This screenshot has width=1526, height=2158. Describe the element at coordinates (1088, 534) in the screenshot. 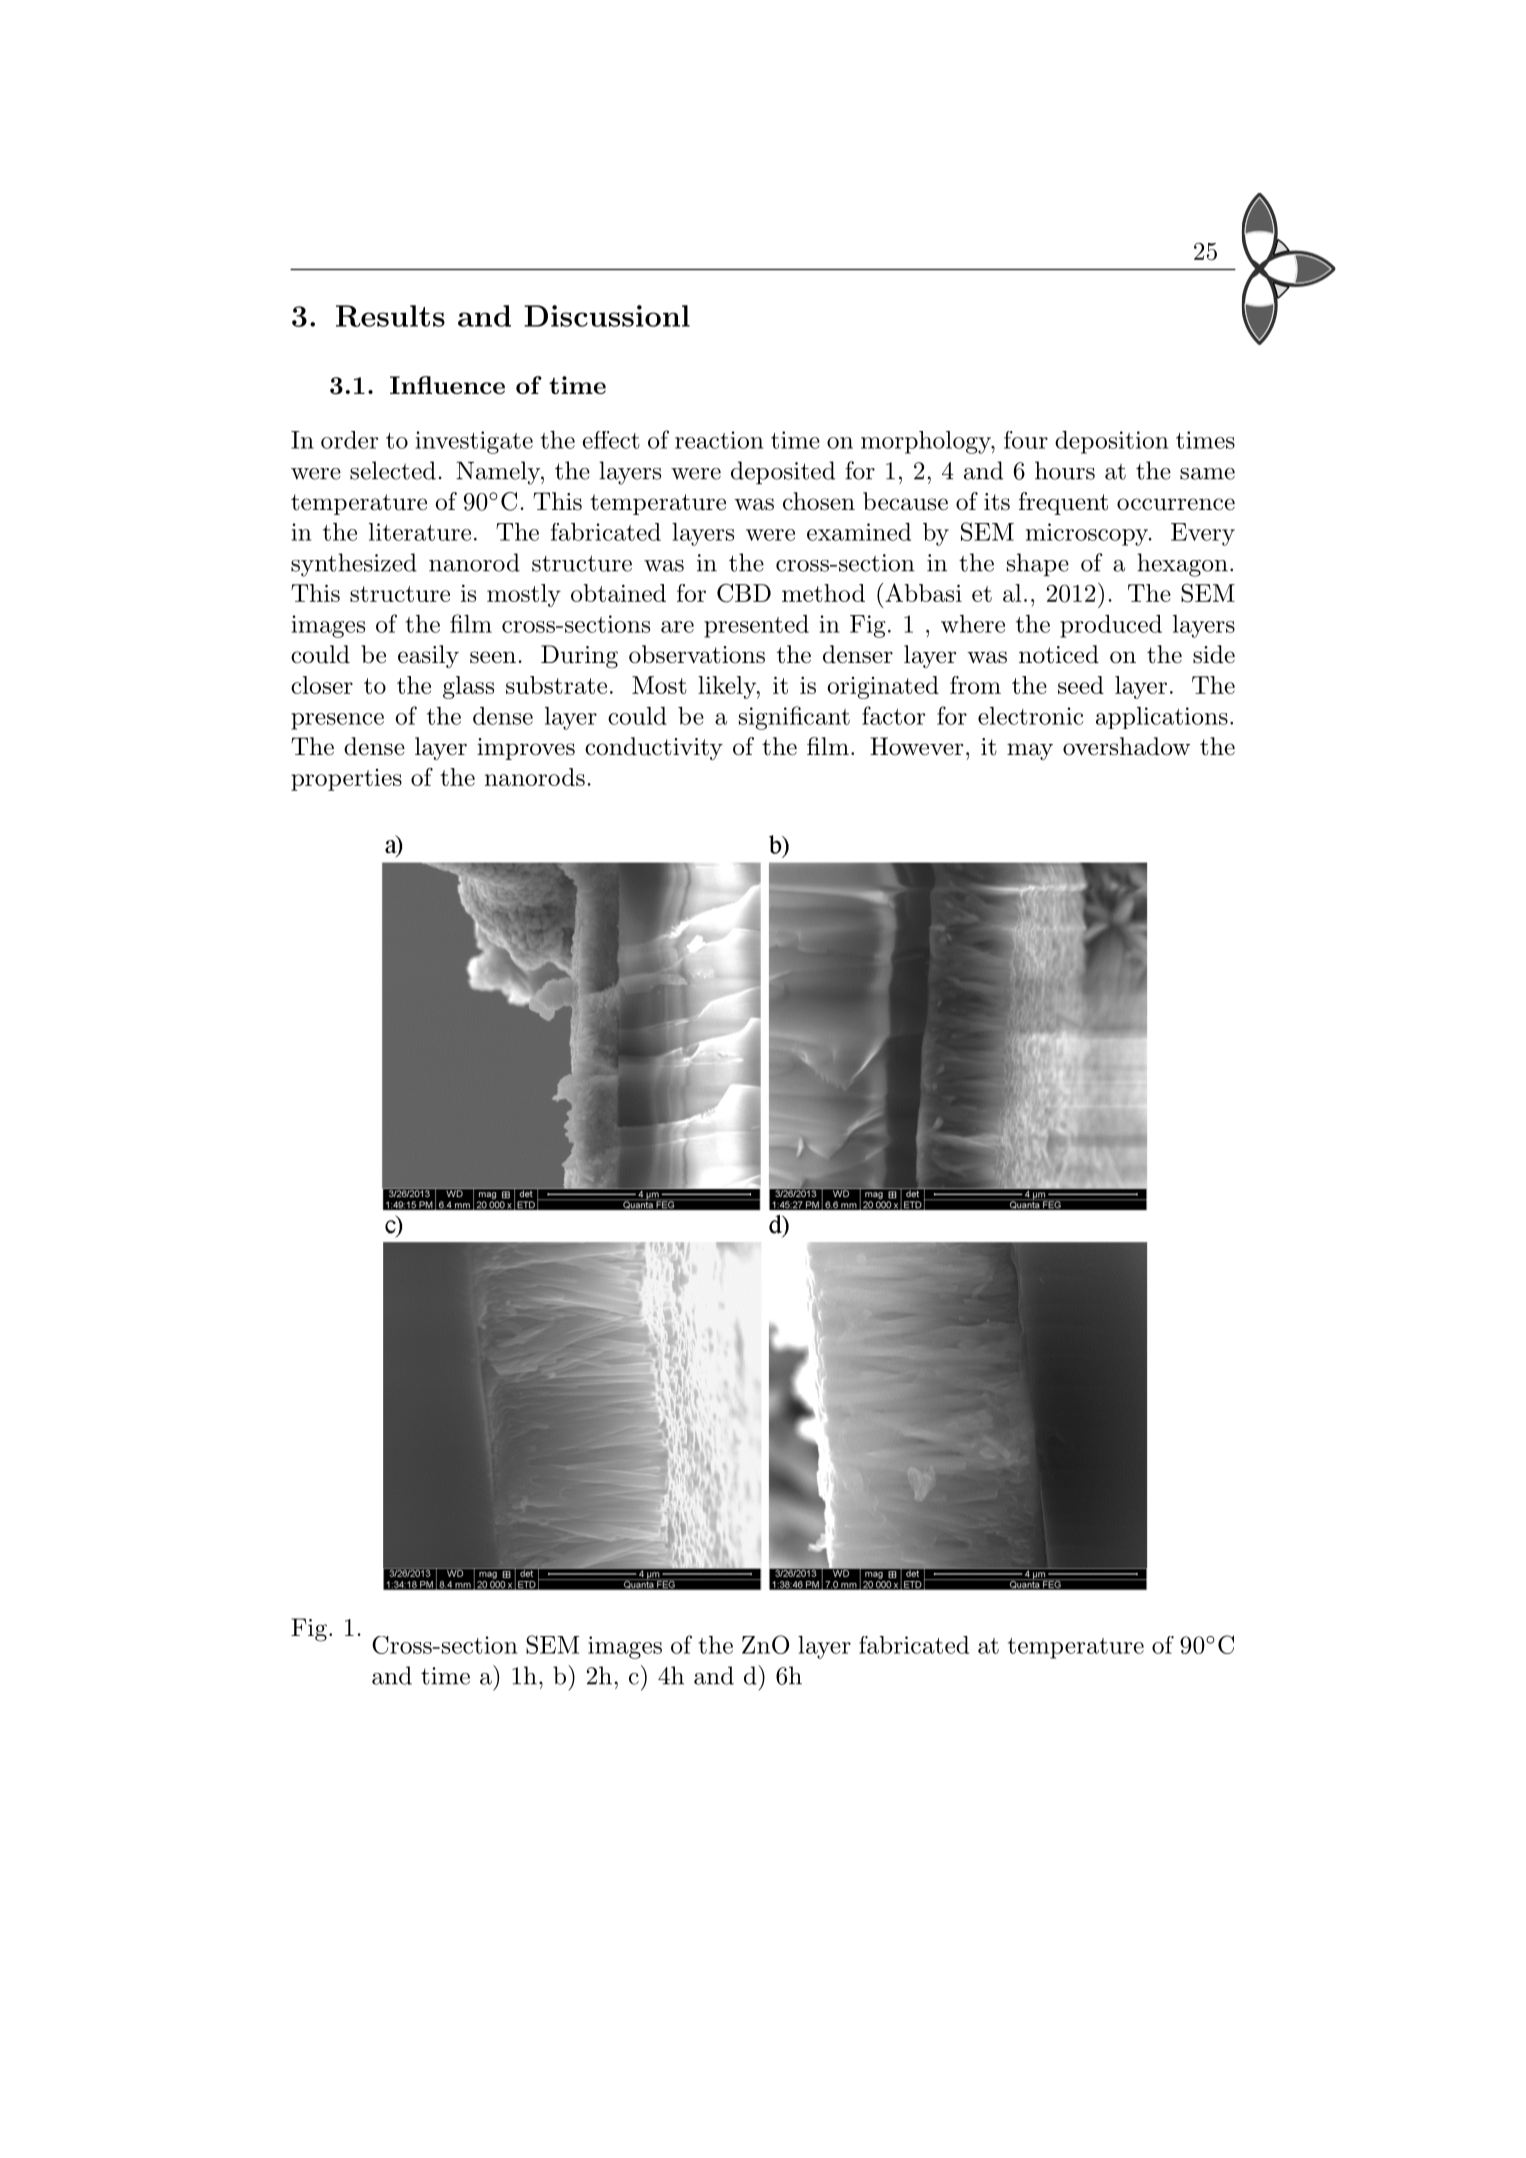

I see `microscopy` at that location.
